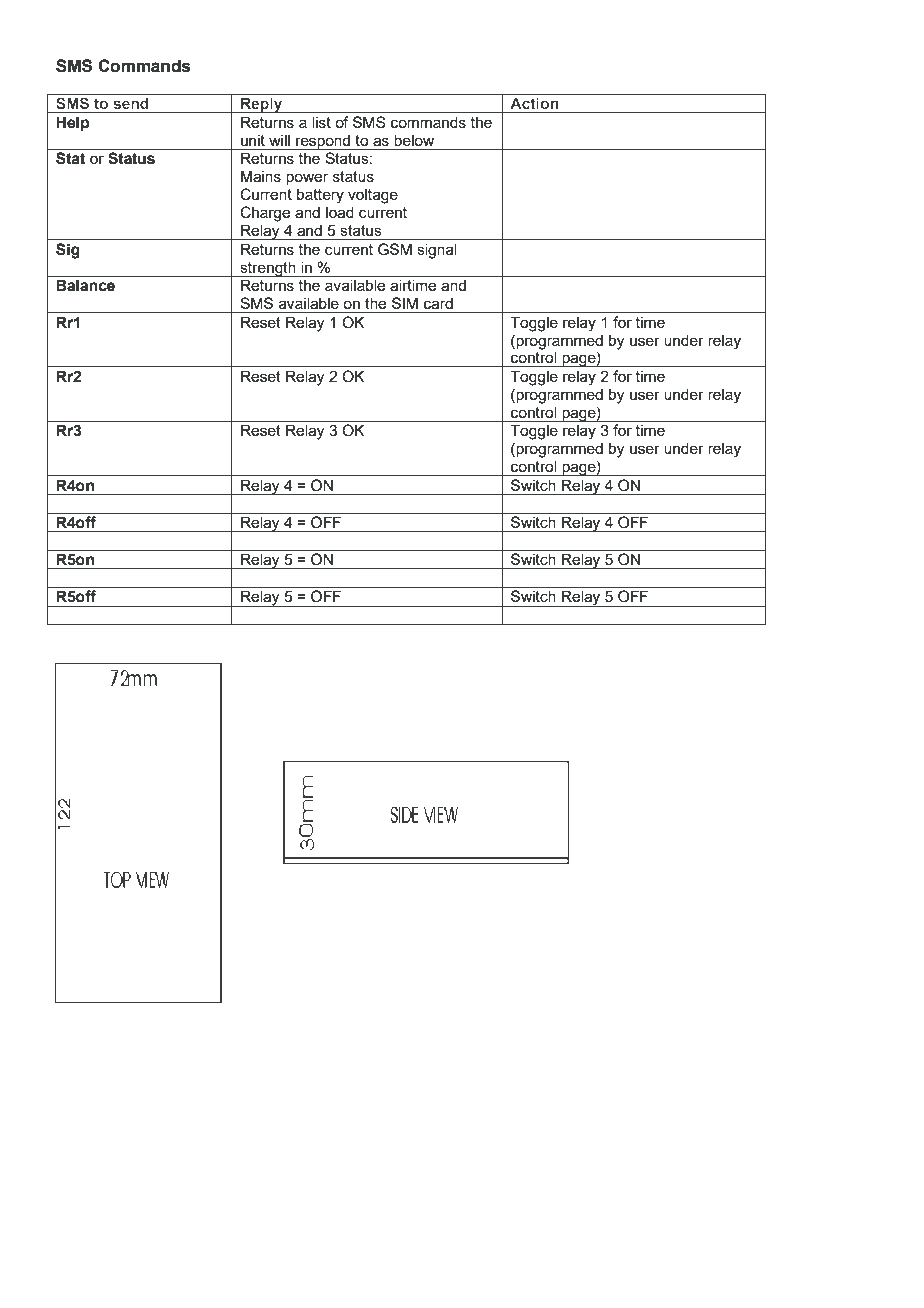 The height and width of the document is (1308, 924). I want to click on Help, so click(72, 124).
